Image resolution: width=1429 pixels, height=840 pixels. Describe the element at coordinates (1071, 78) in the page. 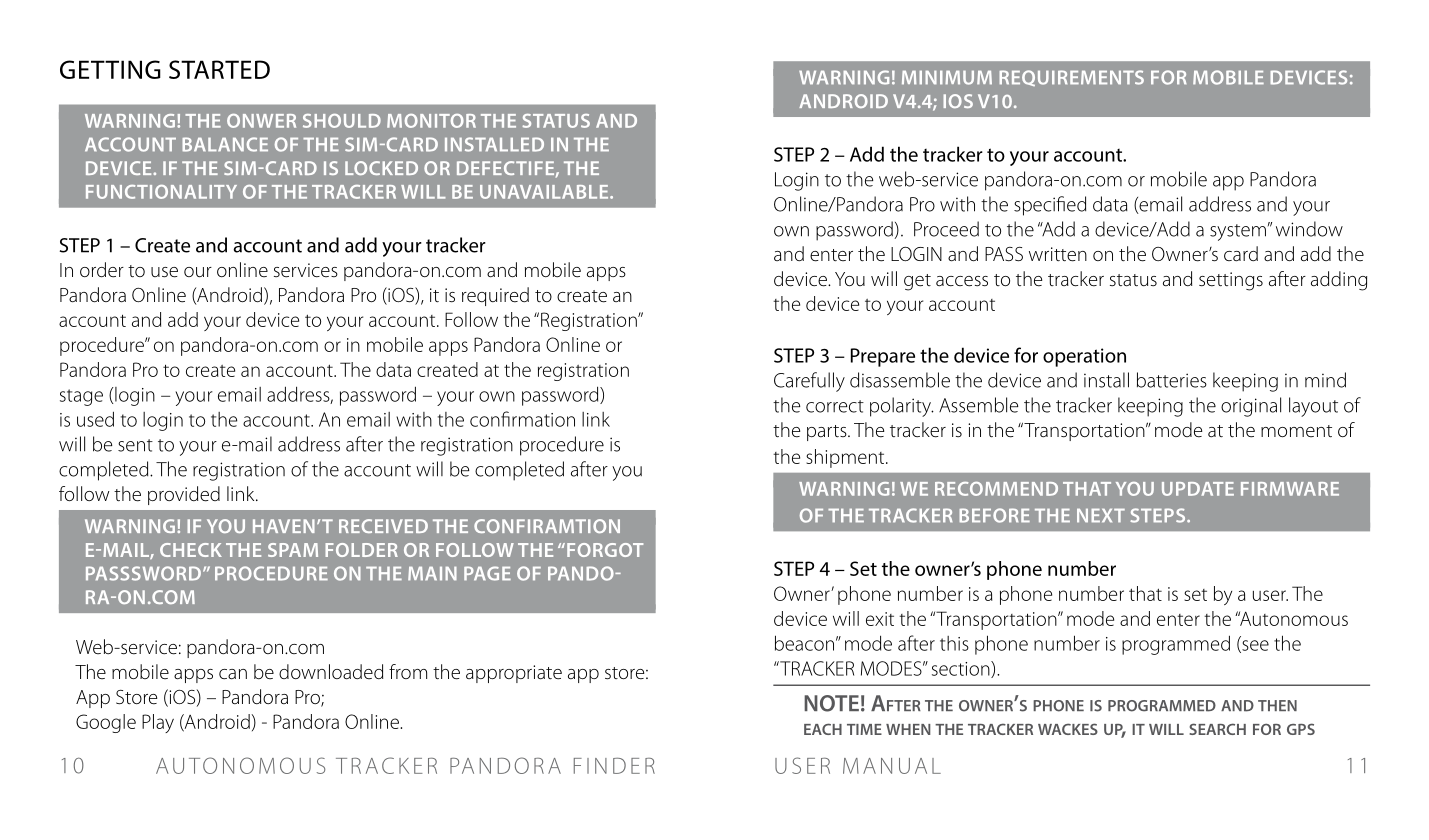

I see `REQUIREMENTS` at that location.
